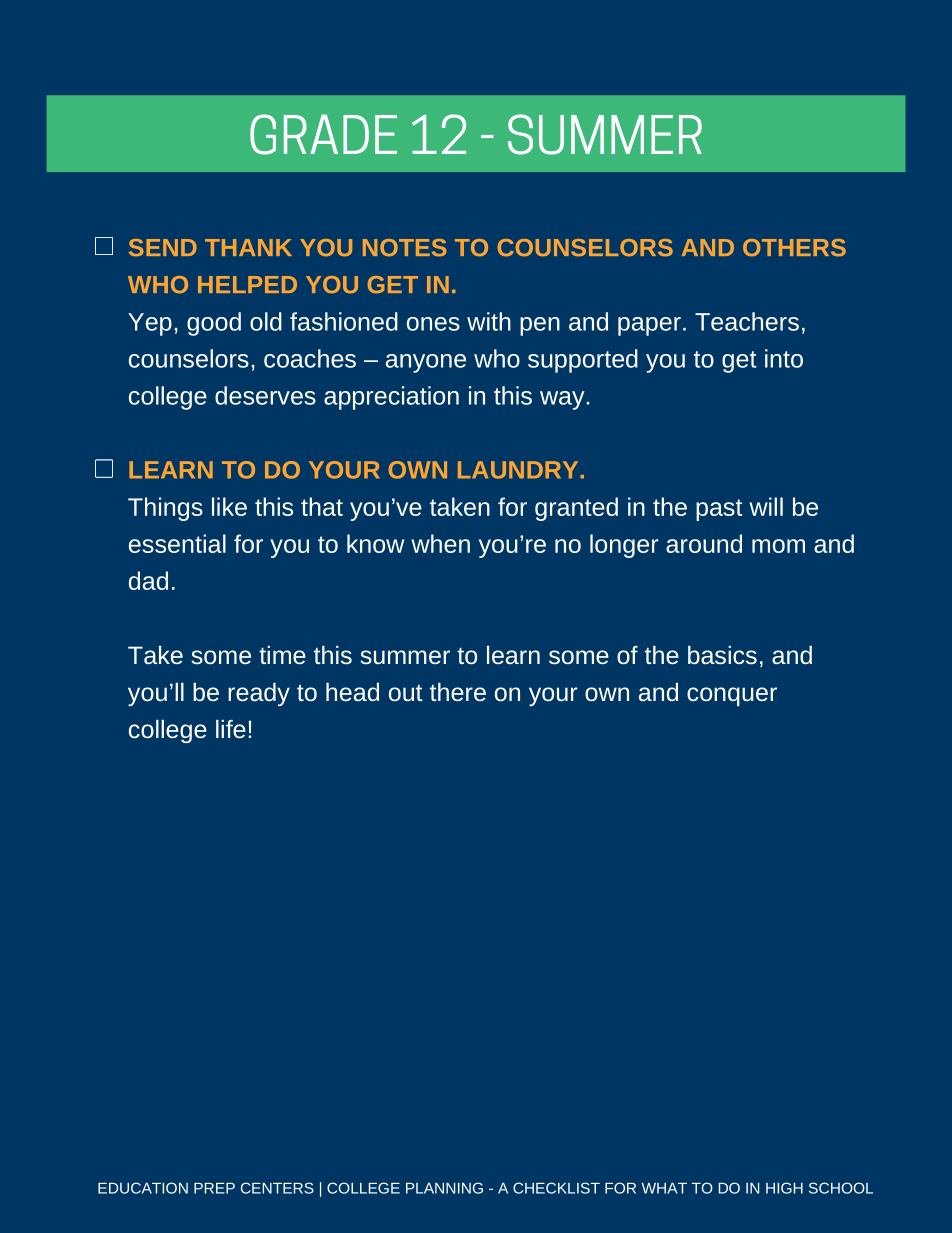 This image has height=1233, width=952. Describe the element at coordinates (458, 692) in the image. I see `there` at that location.
